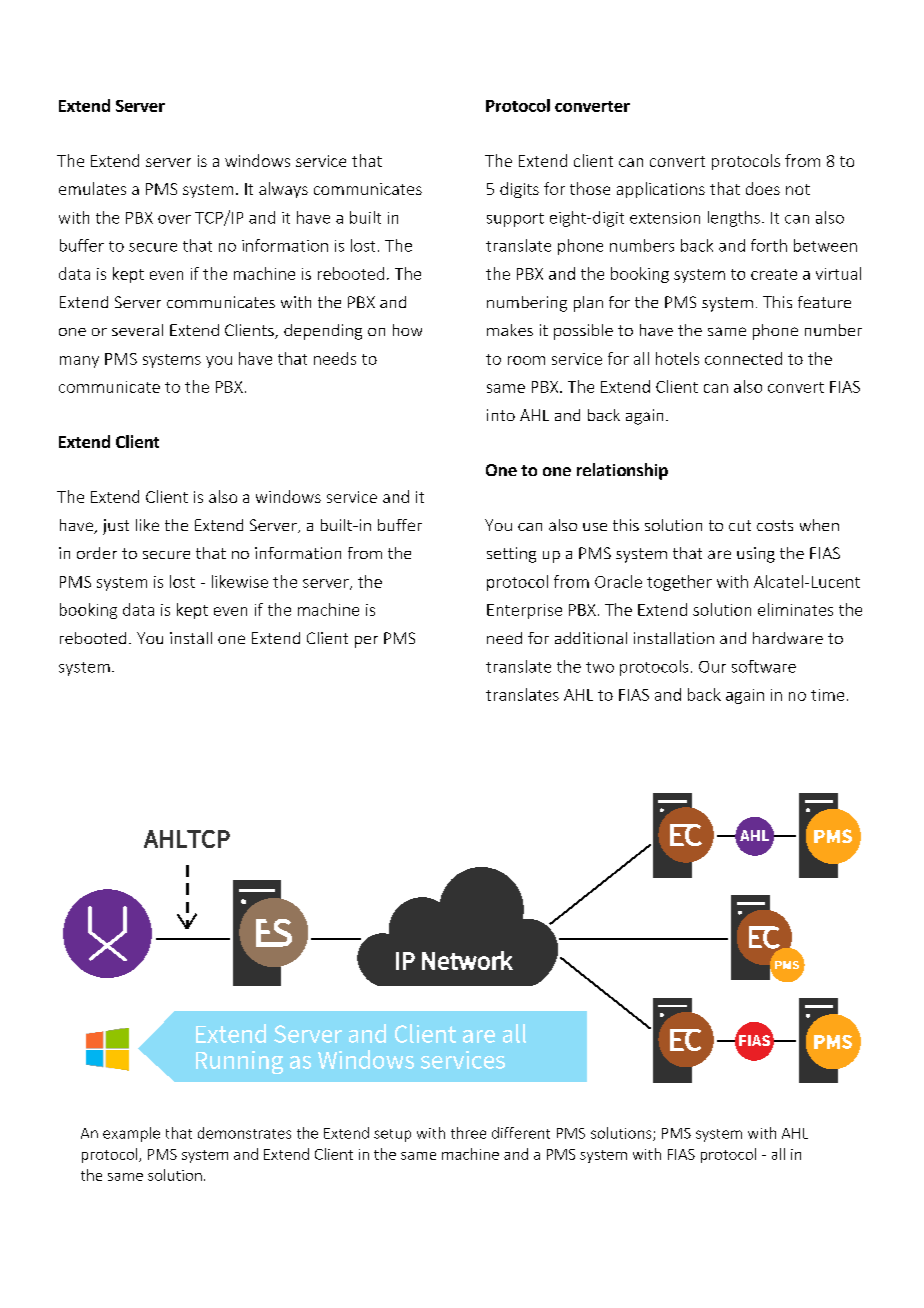 This document has width=924, height=1308. What do you see at coordinates (97, 553) in the document?
I see `order` at bounding box center [97, 553].
